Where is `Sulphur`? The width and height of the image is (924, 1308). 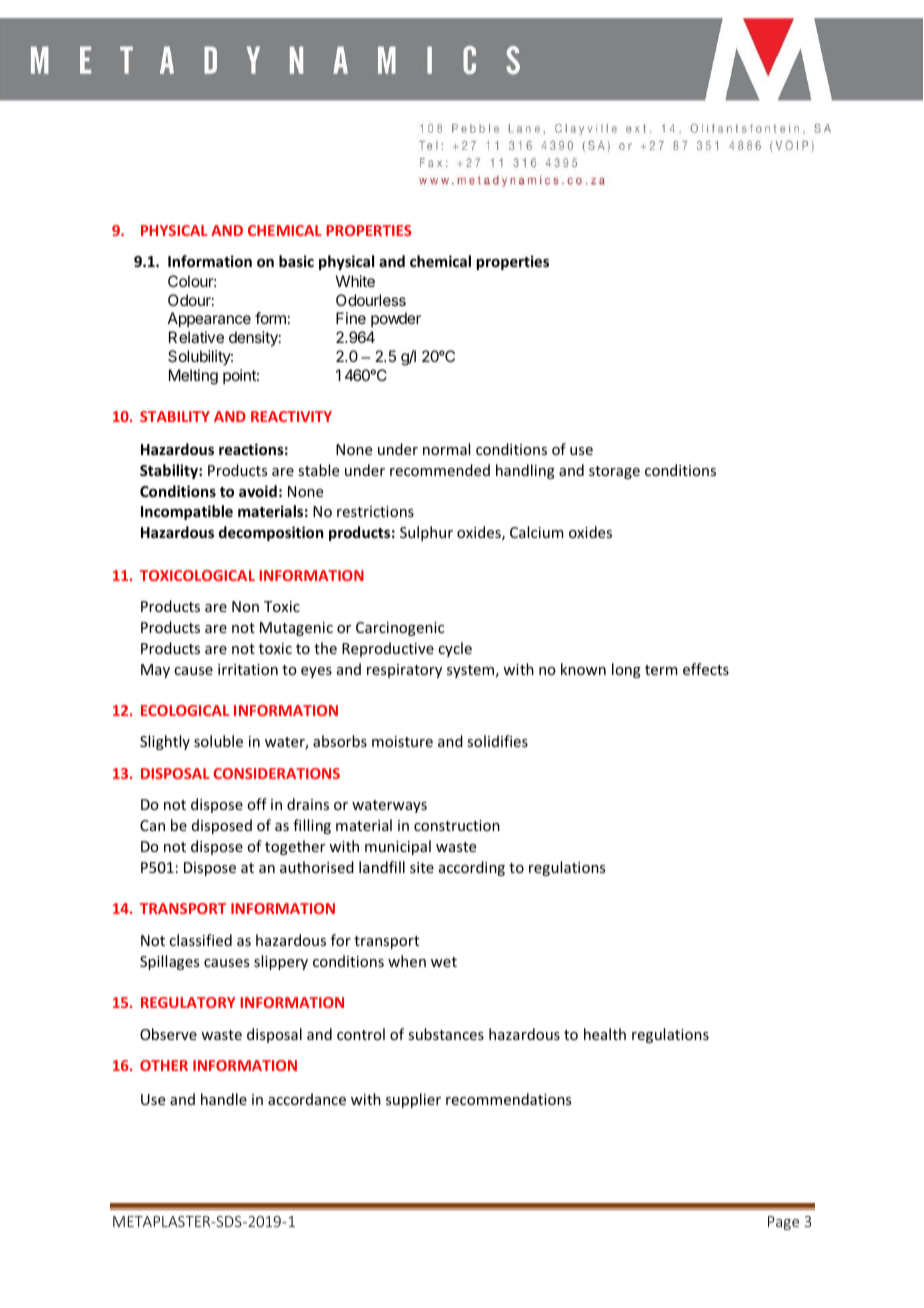 Sulphur is located at coordinates (426, 533).
